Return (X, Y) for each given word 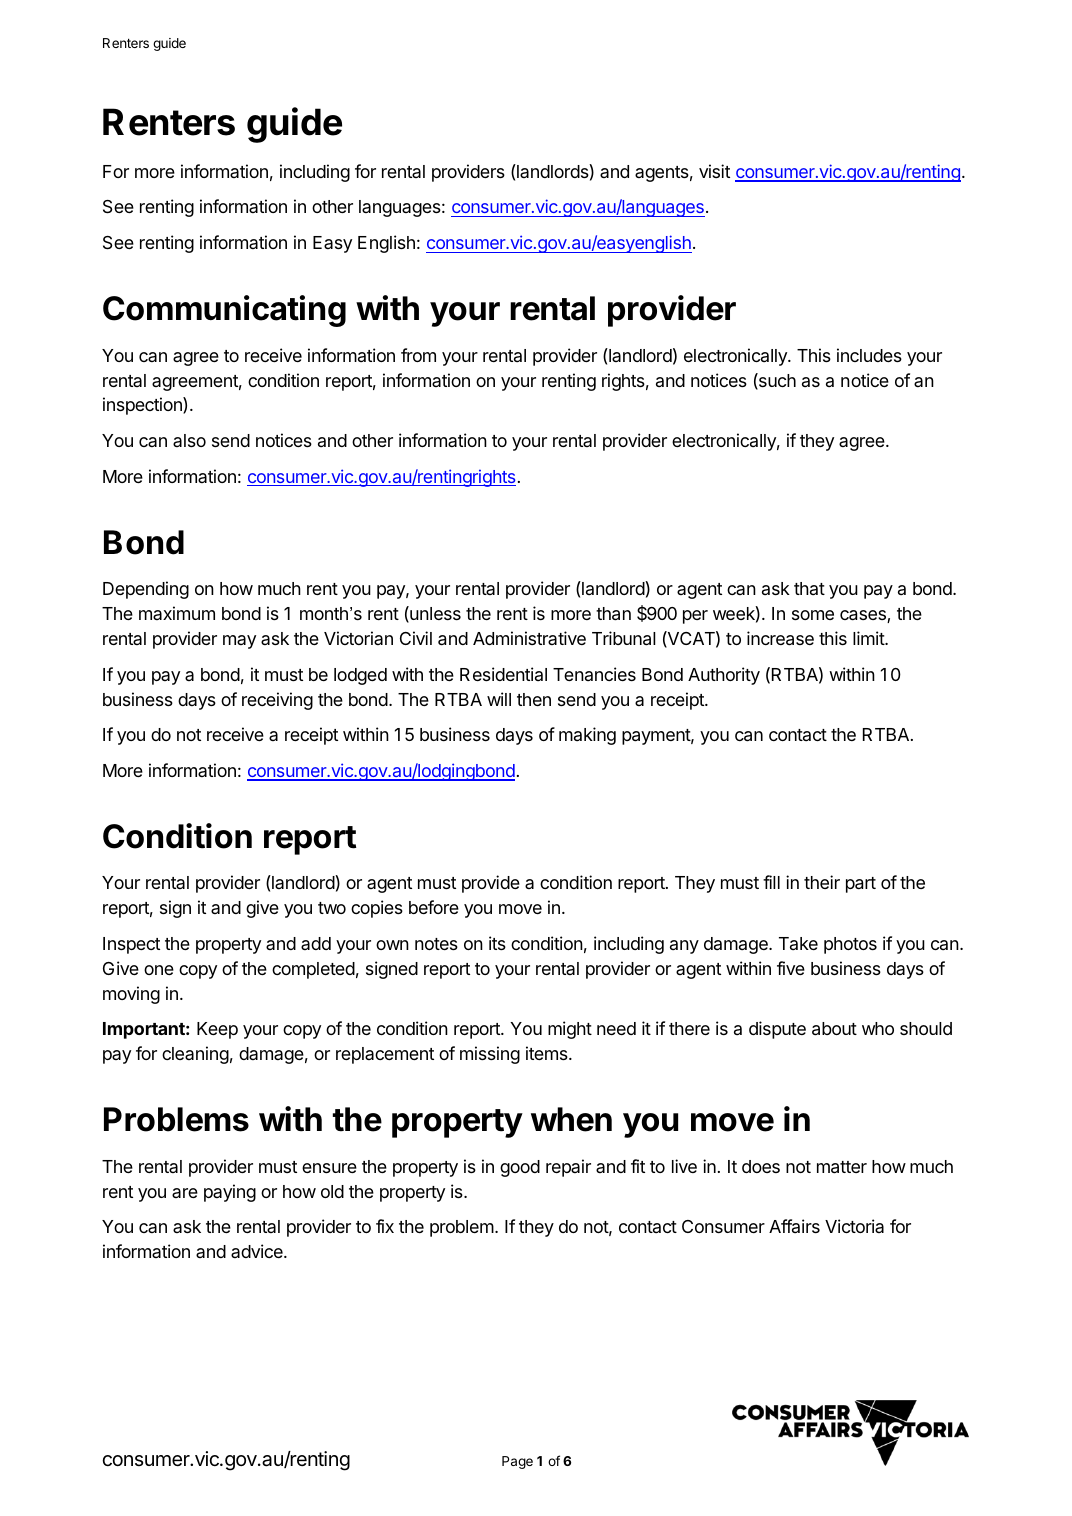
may (239, 642)
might (570, 1030)
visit (714, 171)
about (834, 1029)
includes (869, 355)
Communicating (224, 311)
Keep (217, 1030)
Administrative (529, 638)
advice (258, 1251)
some (813, 615)
